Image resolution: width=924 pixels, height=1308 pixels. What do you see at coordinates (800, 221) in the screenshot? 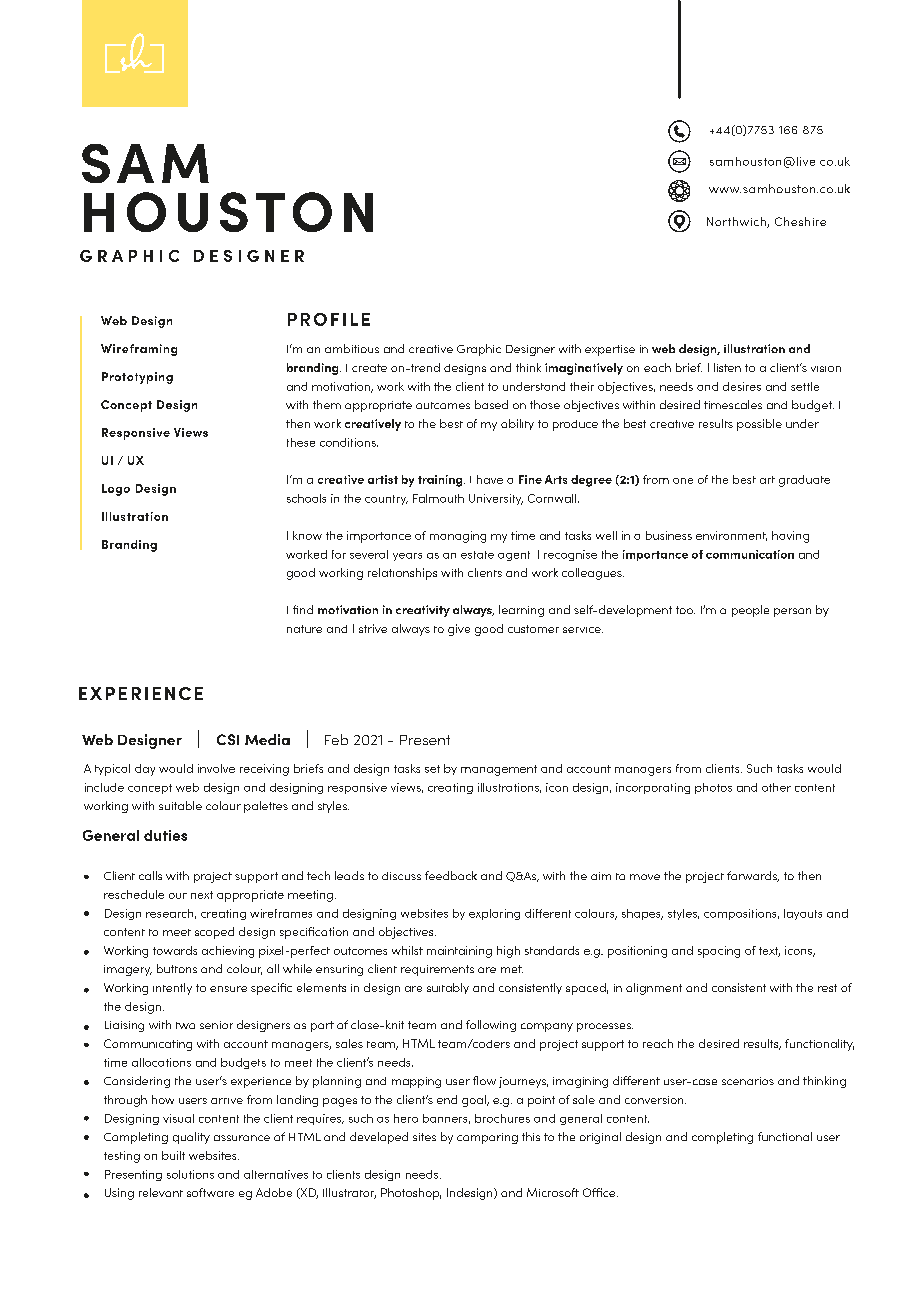
I see `Cheshire` at bounding box center [800, 221].
